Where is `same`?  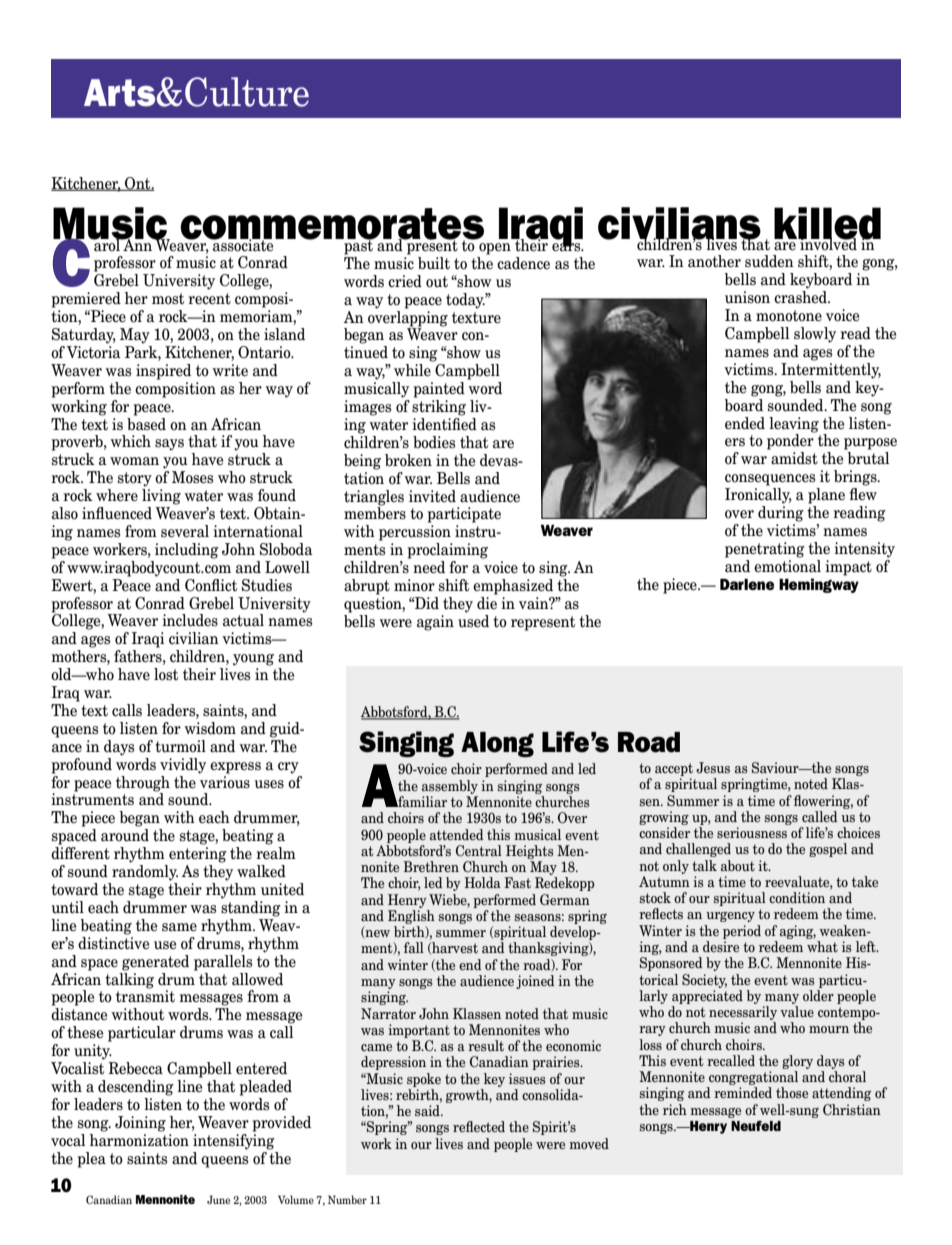 same is located at coordinates (179, 927).
